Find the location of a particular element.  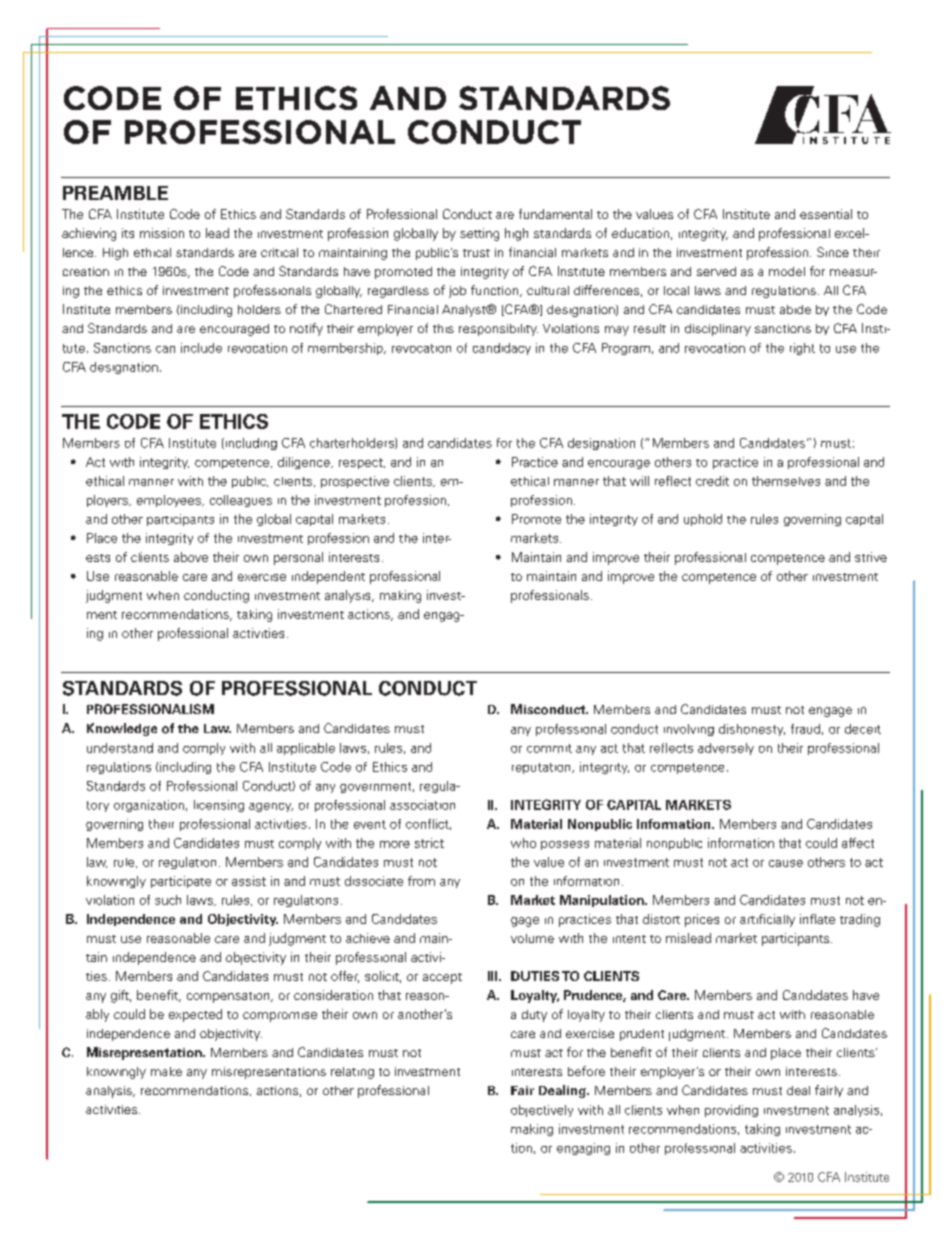

Knowledge is located at coordinates (122, 729).
